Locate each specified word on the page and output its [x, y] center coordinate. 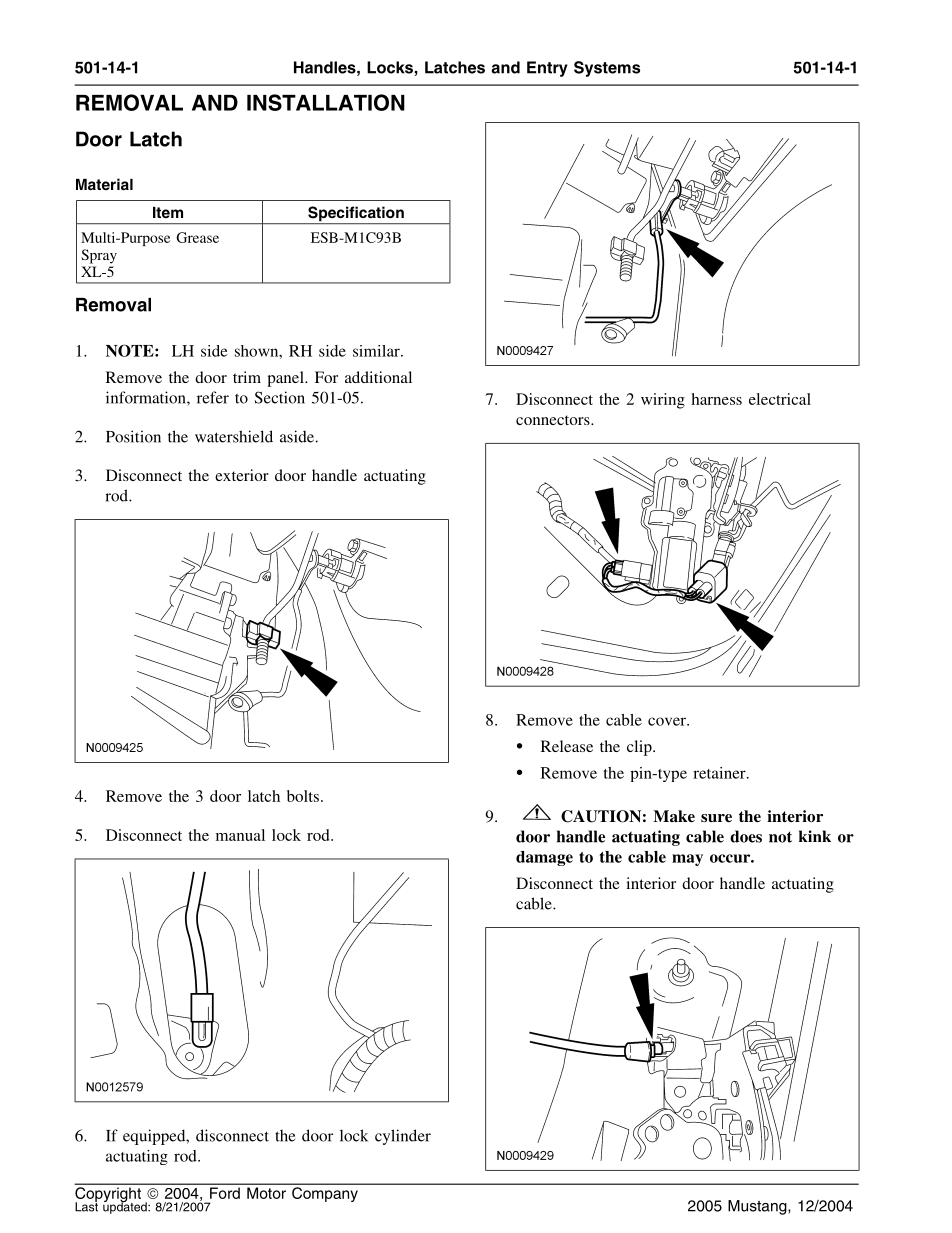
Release [567, 746]
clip [640, 748]
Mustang [758, 1207]
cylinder [403, 1137]
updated [126, 1207]
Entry [547, 69]
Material [104, 184]
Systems [607, 69]
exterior [242, 475]
